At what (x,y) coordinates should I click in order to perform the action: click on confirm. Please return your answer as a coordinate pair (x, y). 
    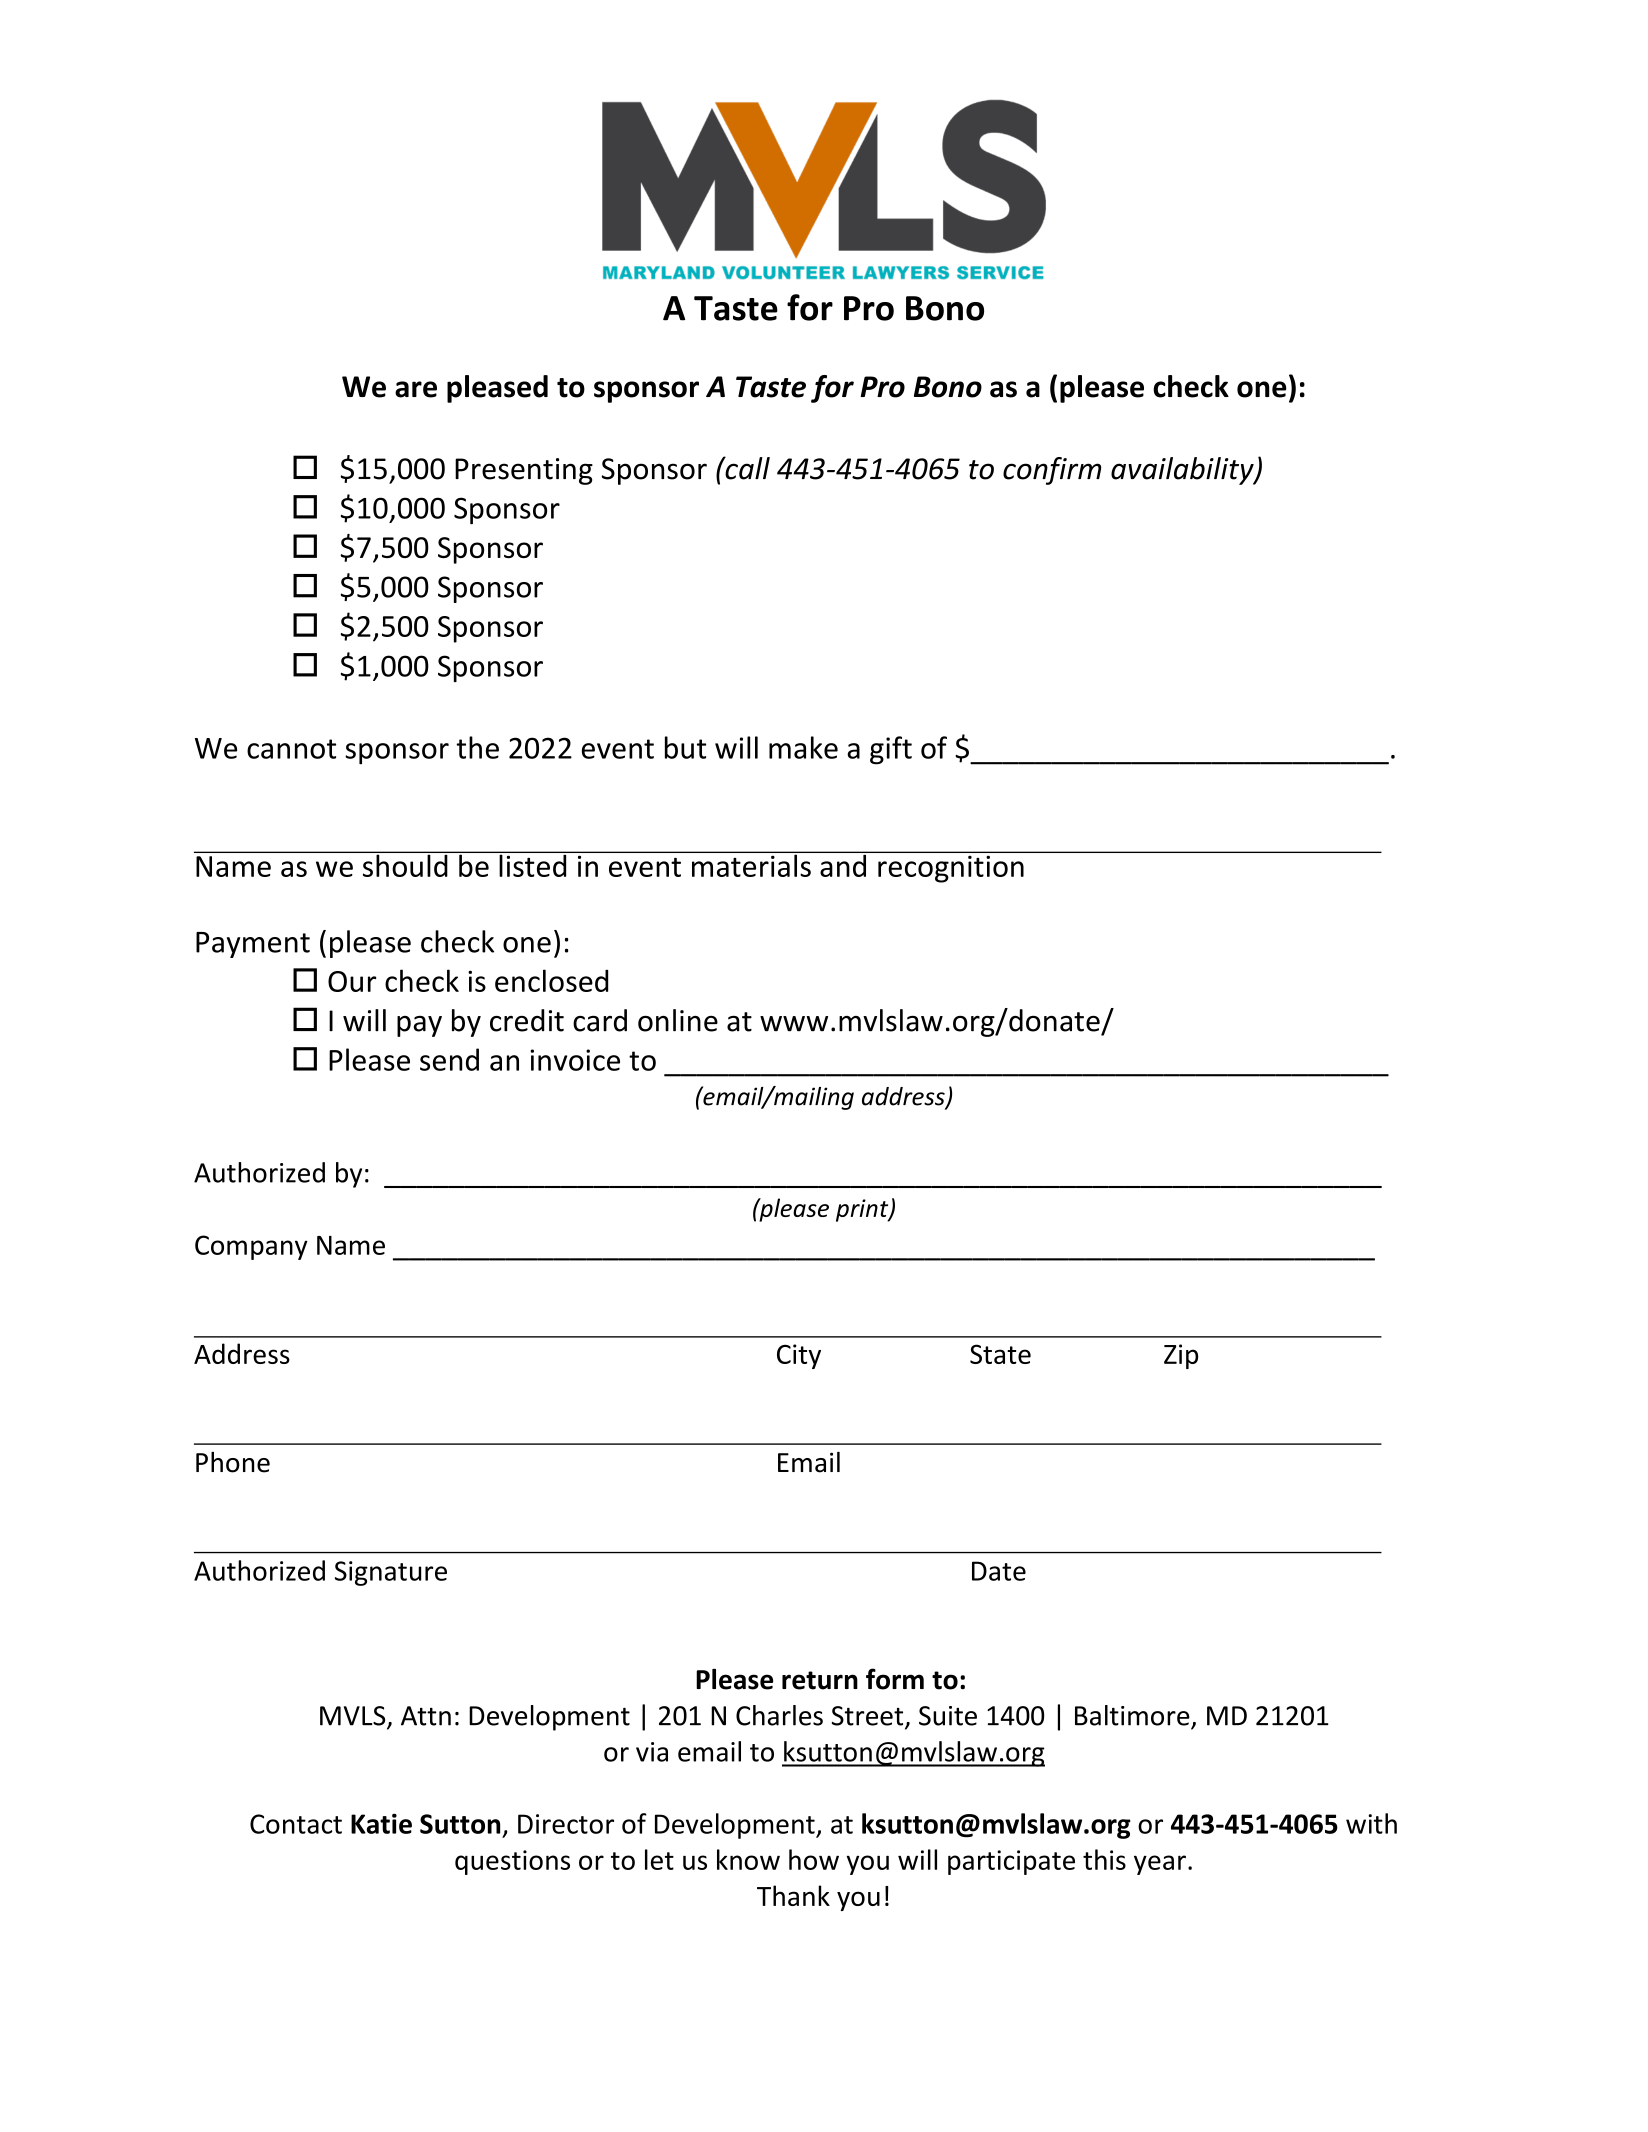
    Looking at the image, I should click on (1052, 471).
